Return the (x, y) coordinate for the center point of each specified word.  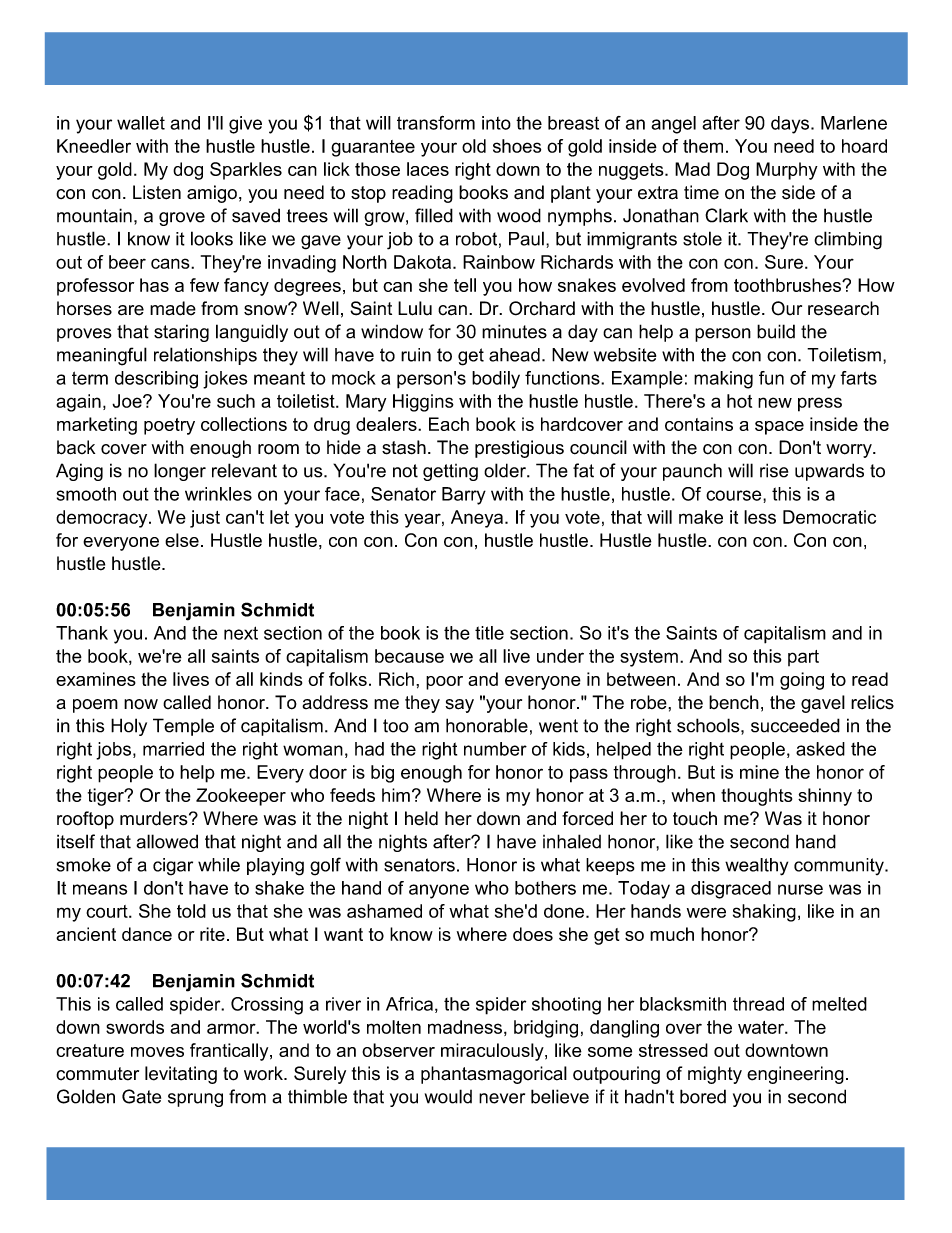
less (760, 517)
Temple (183, 727)
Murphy (787, 171)
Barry (464, 496)
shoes (517, 146)
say (459, 706)
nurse (800, 889)
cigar (173, 867)
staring (181, 333)
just (205, 519)
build (776, 331)
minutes (514, 331)
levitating (181, 1075)
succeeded (795, 725)
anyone (439, 891)
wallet (141, 123)
